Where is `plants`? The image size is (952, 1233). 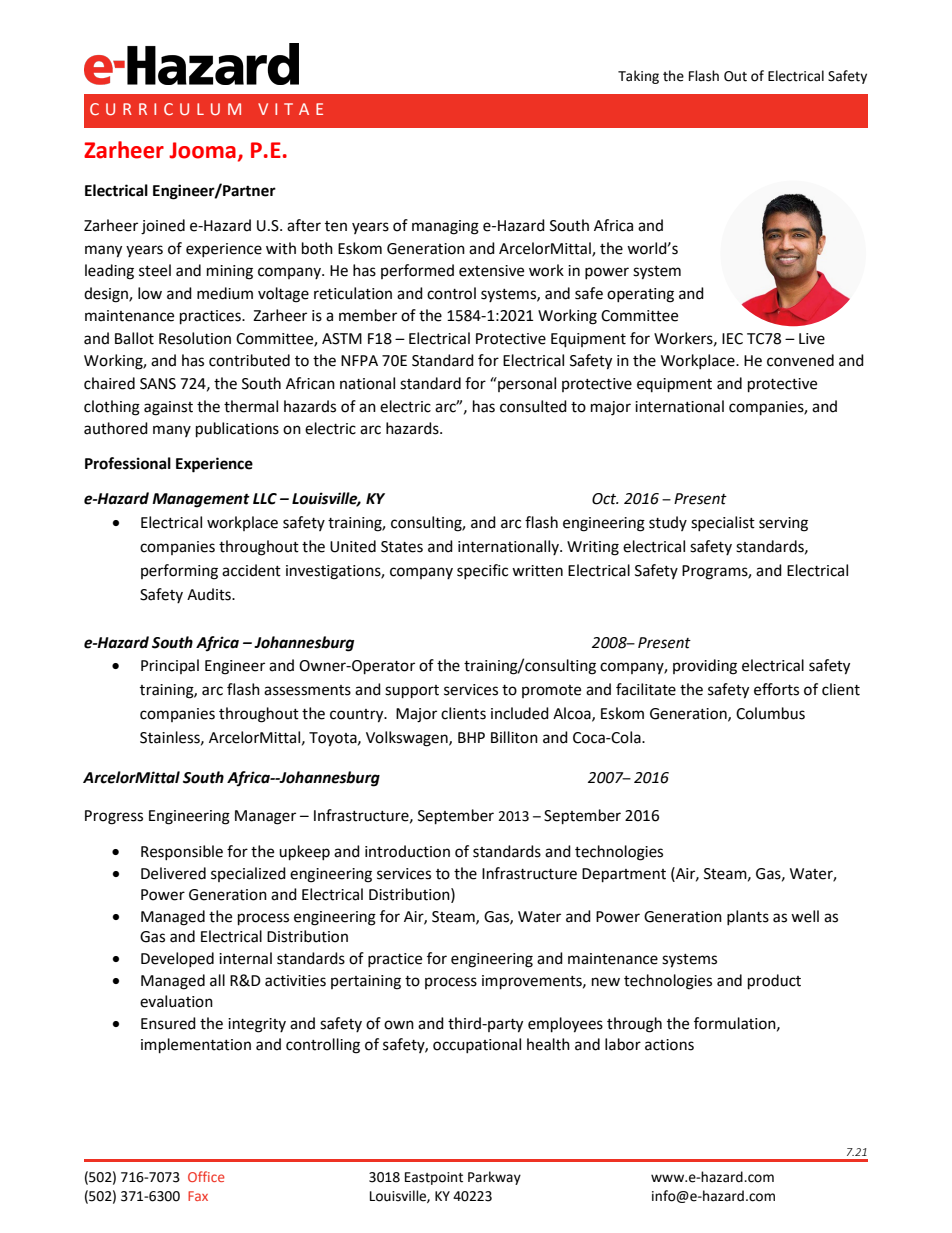 plants is located at coordinates (748, 917).
